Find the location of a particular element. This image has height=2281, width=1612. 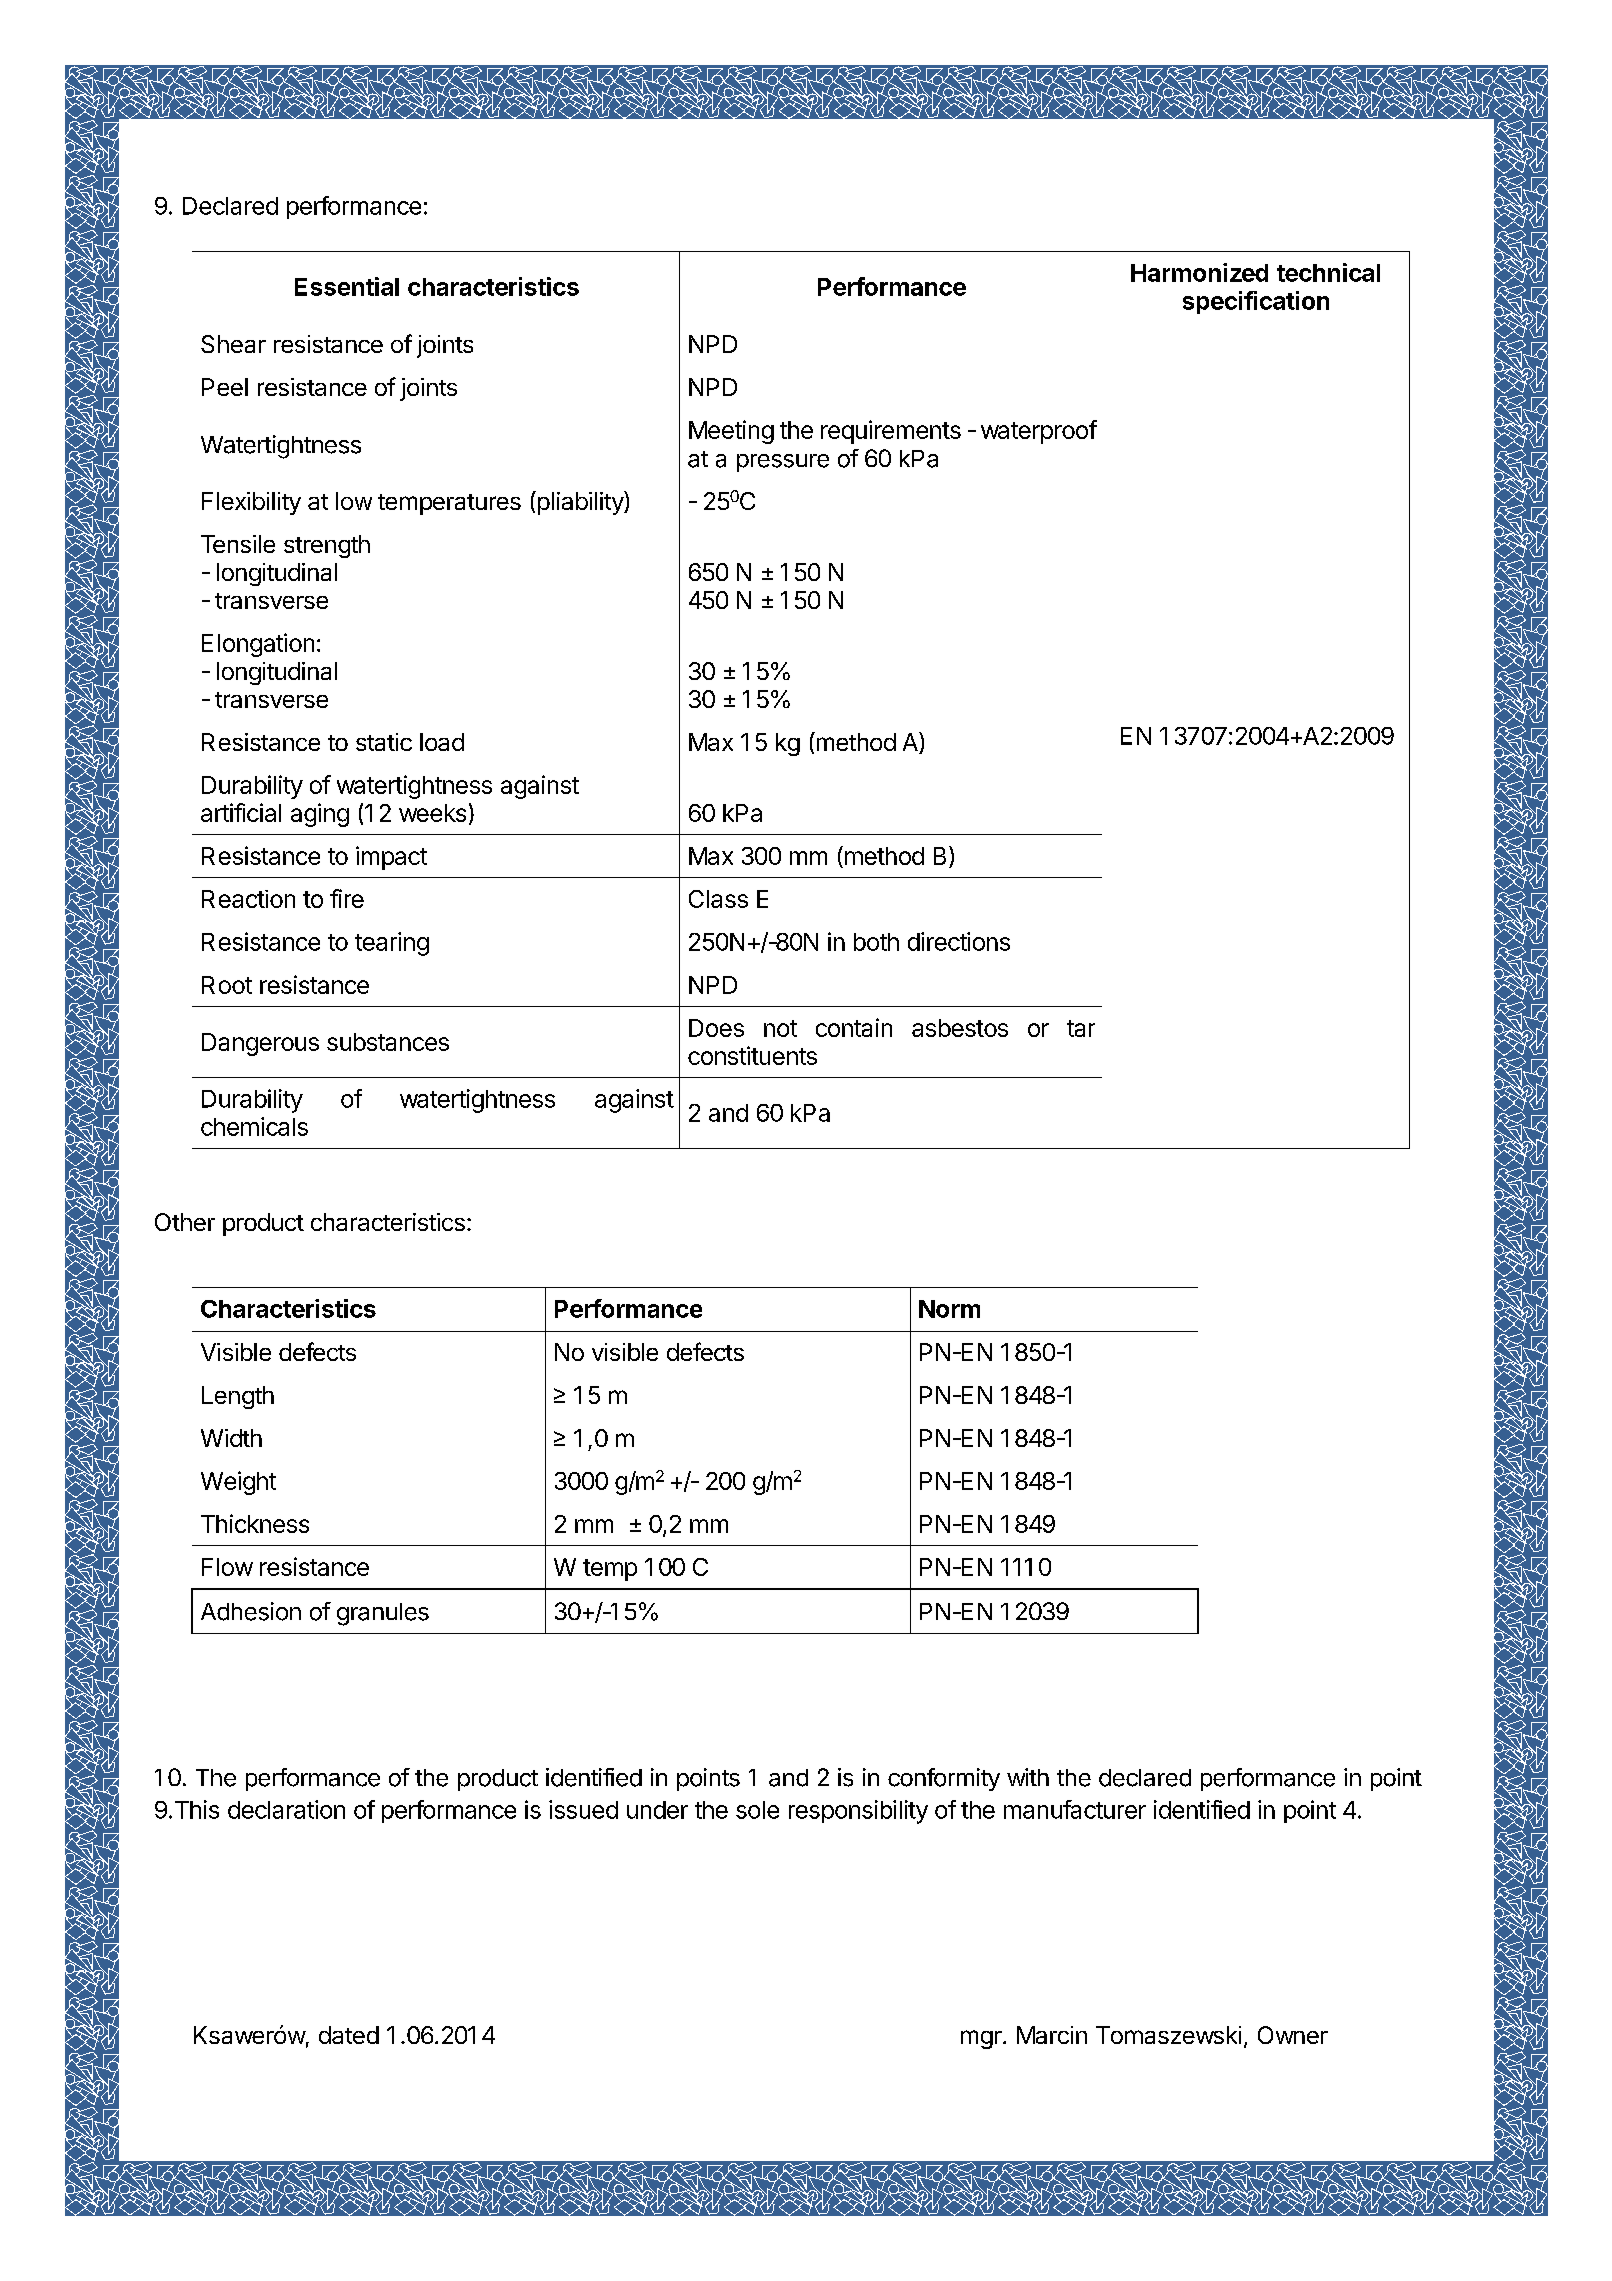

Essential is located at coordinates (347, 286).
